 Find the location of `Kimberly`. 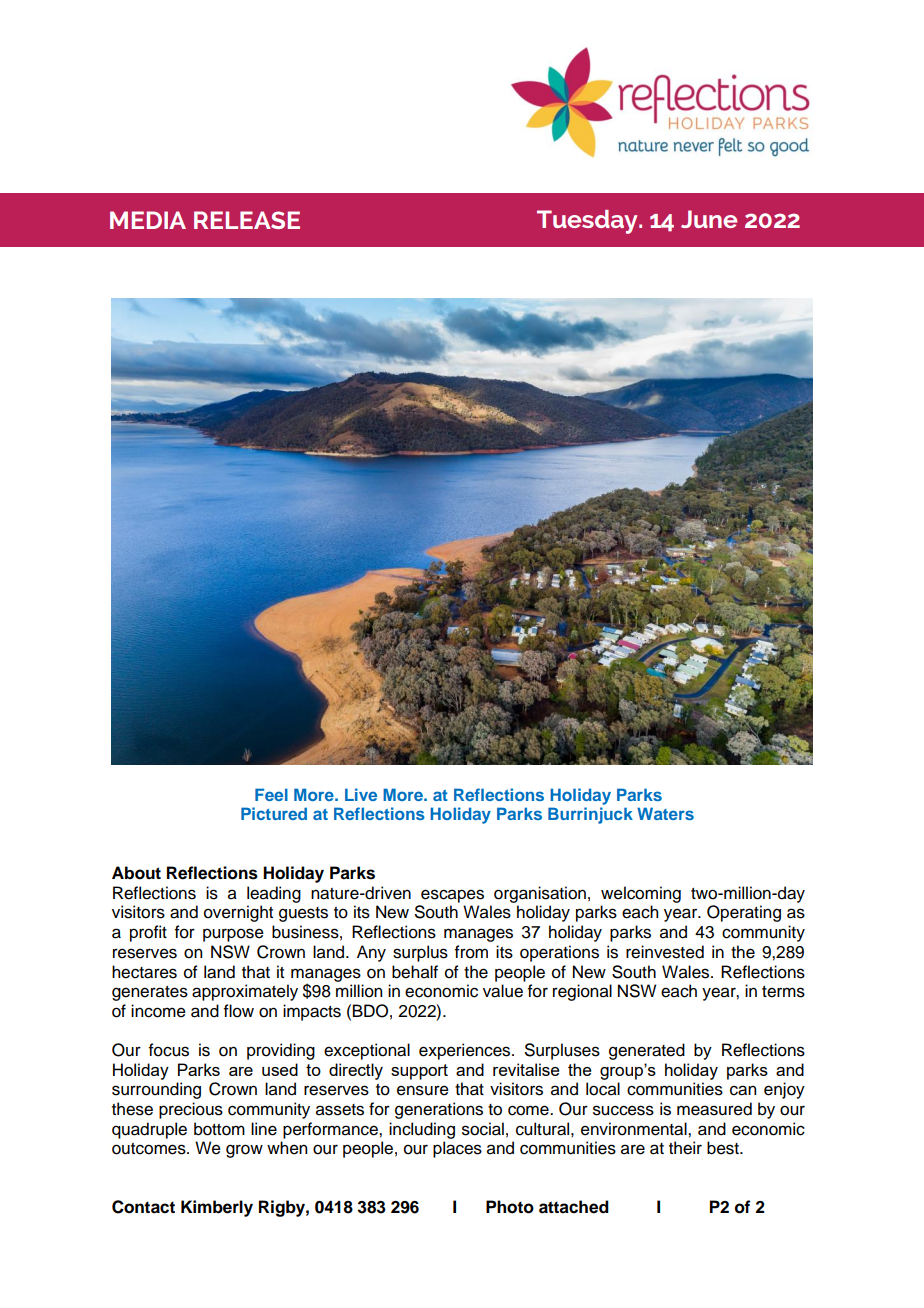

Kimberly is located at coordinates (217, 1208).
